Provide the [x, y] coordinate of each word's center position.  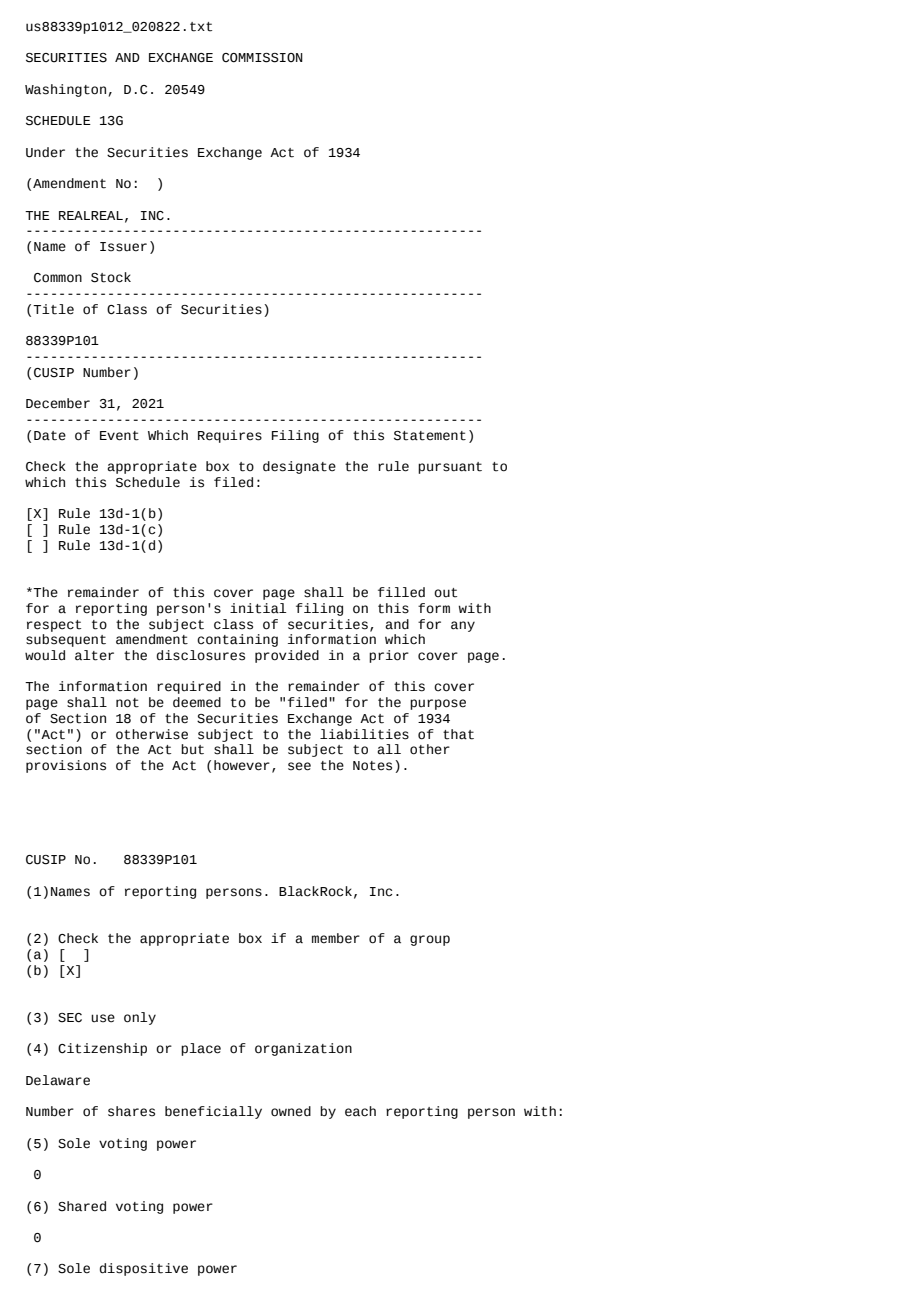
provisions [66, 766]
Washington [65, 90]
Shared [82, 1206]
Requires [230, 436]
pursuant [450, 468]
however [242, 765]
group [430, 940]
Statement [430, 436]
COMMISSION [262, 58]
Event [119, 436]
